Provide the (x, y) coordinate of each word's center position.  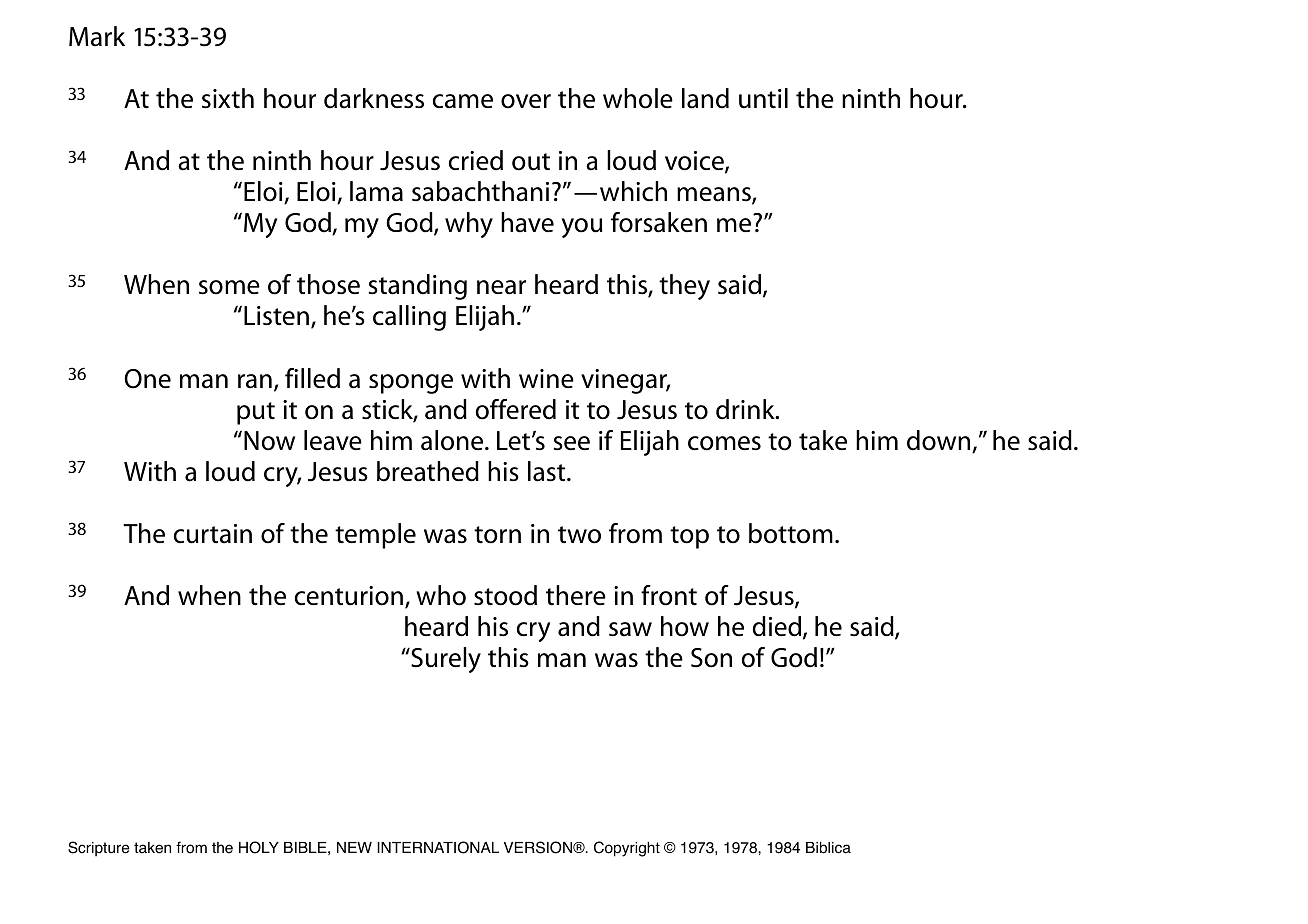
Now (269, 441)
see (572, 443)
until (763, 98)
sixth (228, 98)
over (526, 101)
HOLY (259, 847)
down (940, 441)
